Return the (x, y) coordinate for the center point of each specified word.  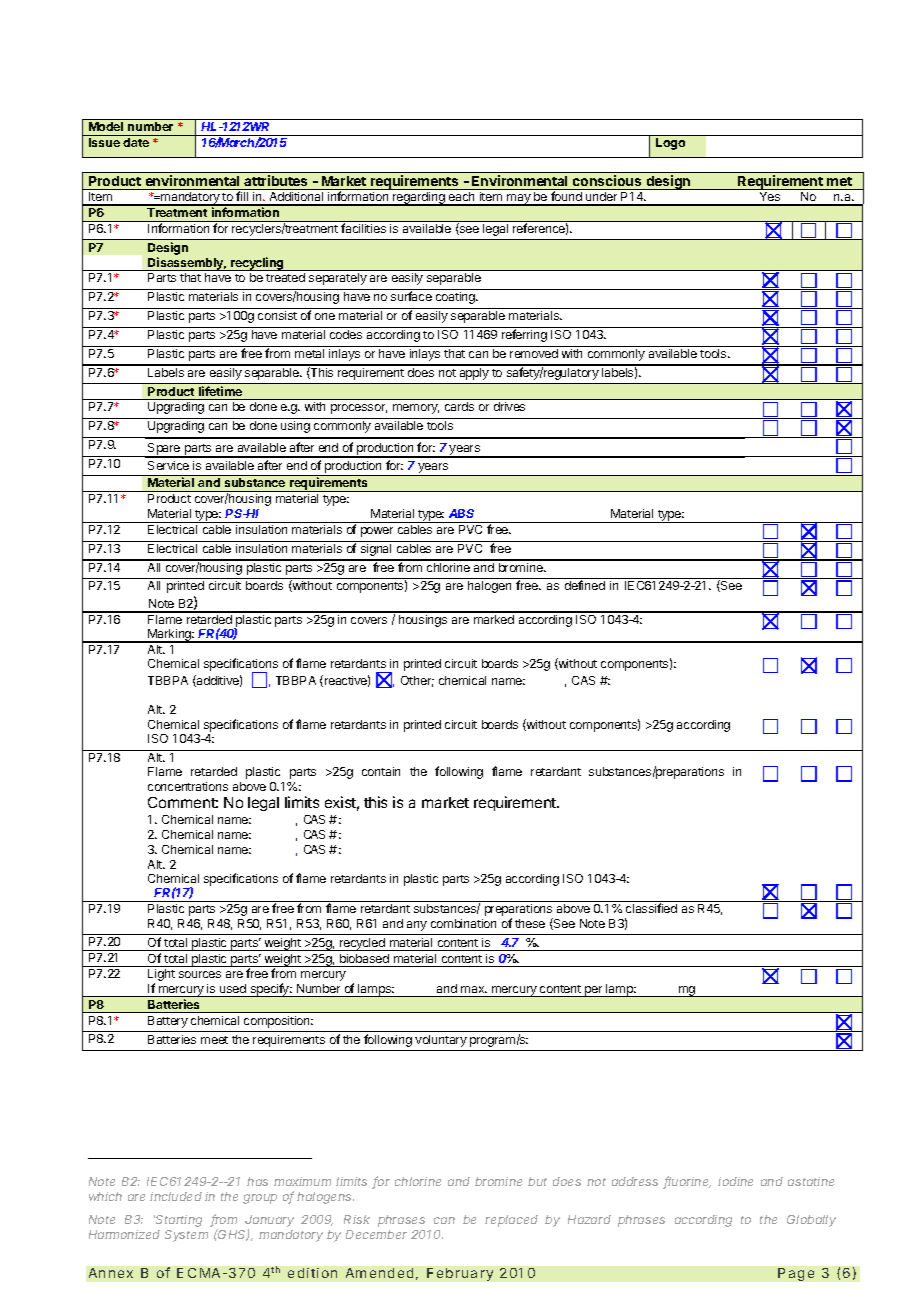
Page (796, 1274)
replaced (511, 1221)
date (136, 142)
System (186, 1236)
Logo (670, 144)
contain (381, 771)
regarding (419, 199)
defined (585, 585)
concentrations (188, 786)
